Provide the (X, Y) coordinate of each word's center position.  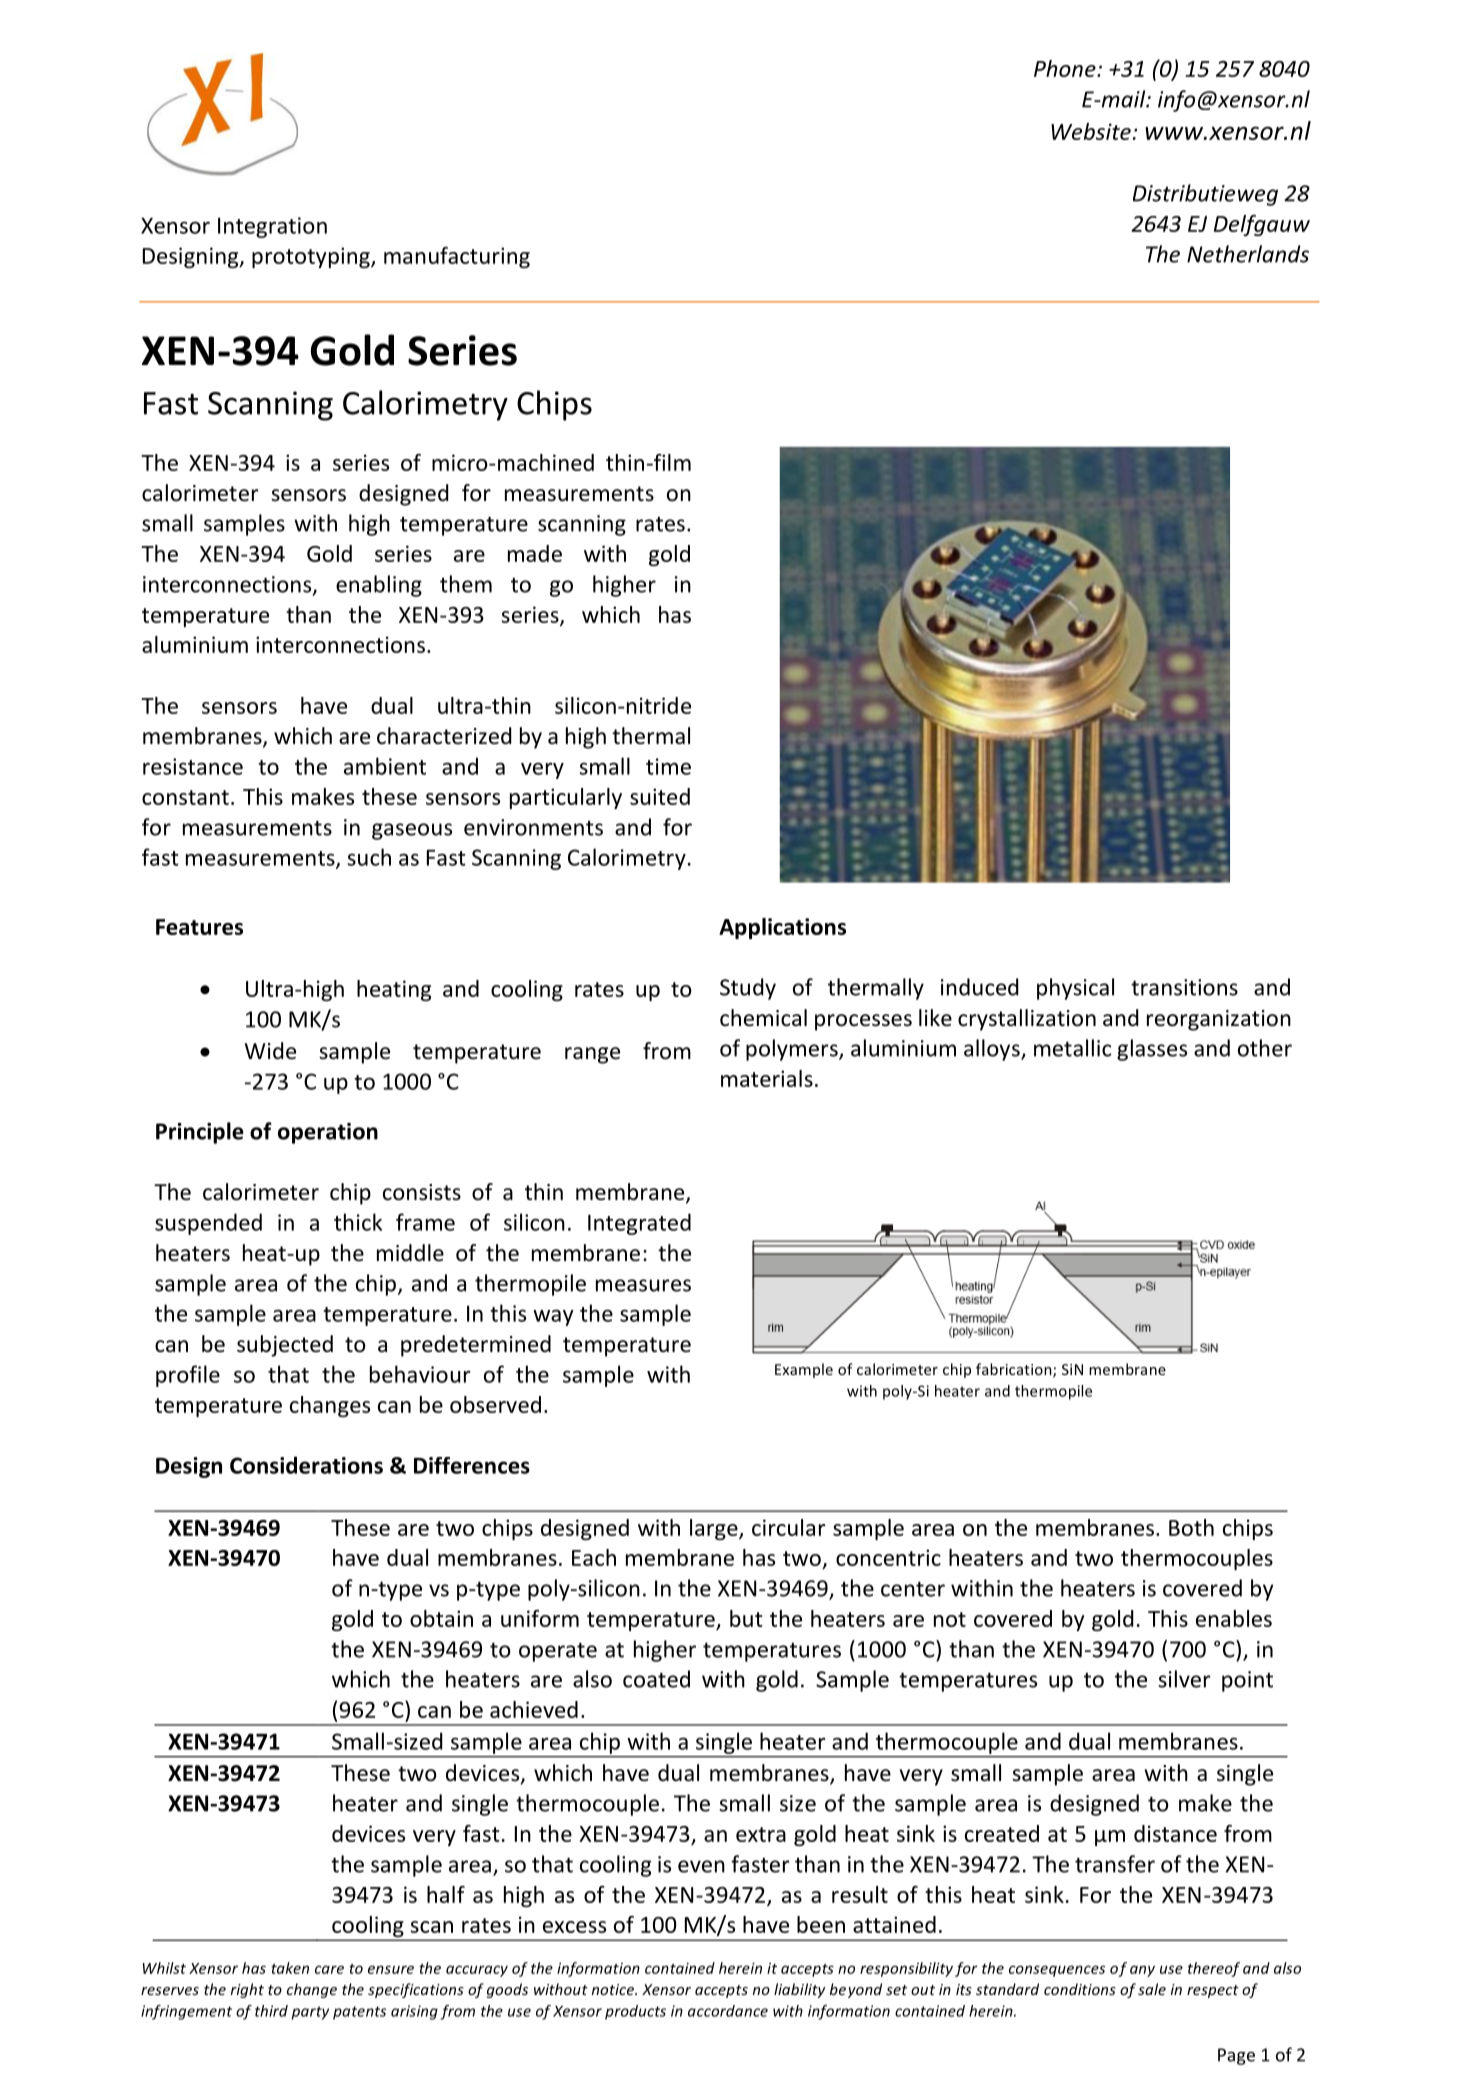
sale (1152, 1989)
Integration (272, 227)
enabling (379, 586)
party (310, 2013)
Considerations (306, 1465)
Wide (270, 1051)
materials (767, 1078)
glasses (1152, 1050)
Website (1091, 131)
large (715, 1529)
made (535, 553)
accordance (728, 2011)
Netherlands (1248, 254)
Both (1191, 1527)
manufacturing (457, 257)
